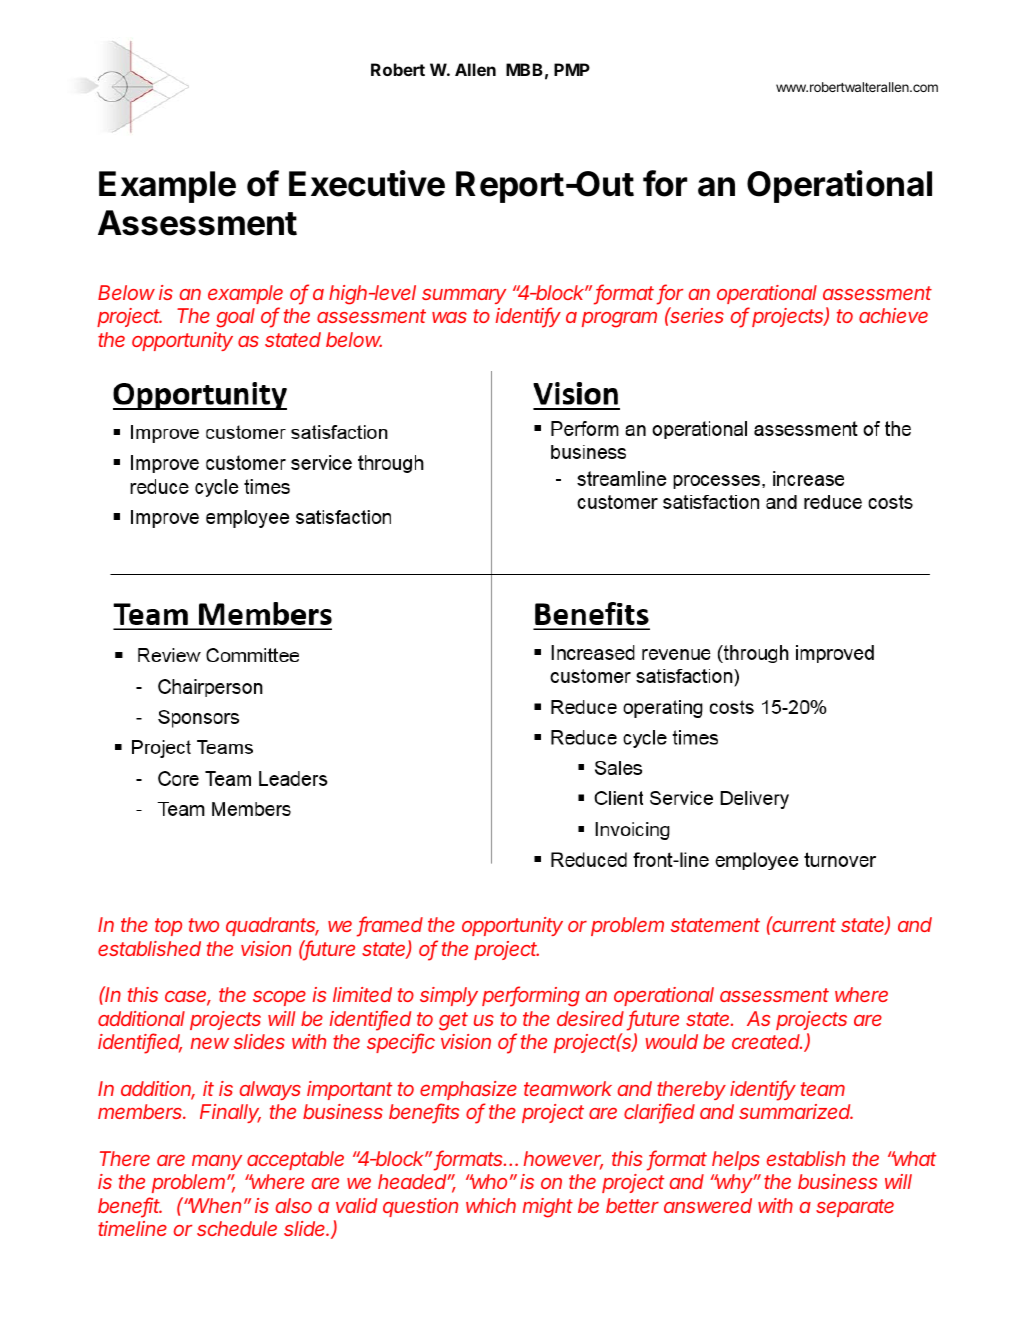 The width and height of the screenshot is (1036, 1341). What do you see at coordinates (491, 1205) in the screenshot?
I see `which` at bounding box center [491, 1205].
